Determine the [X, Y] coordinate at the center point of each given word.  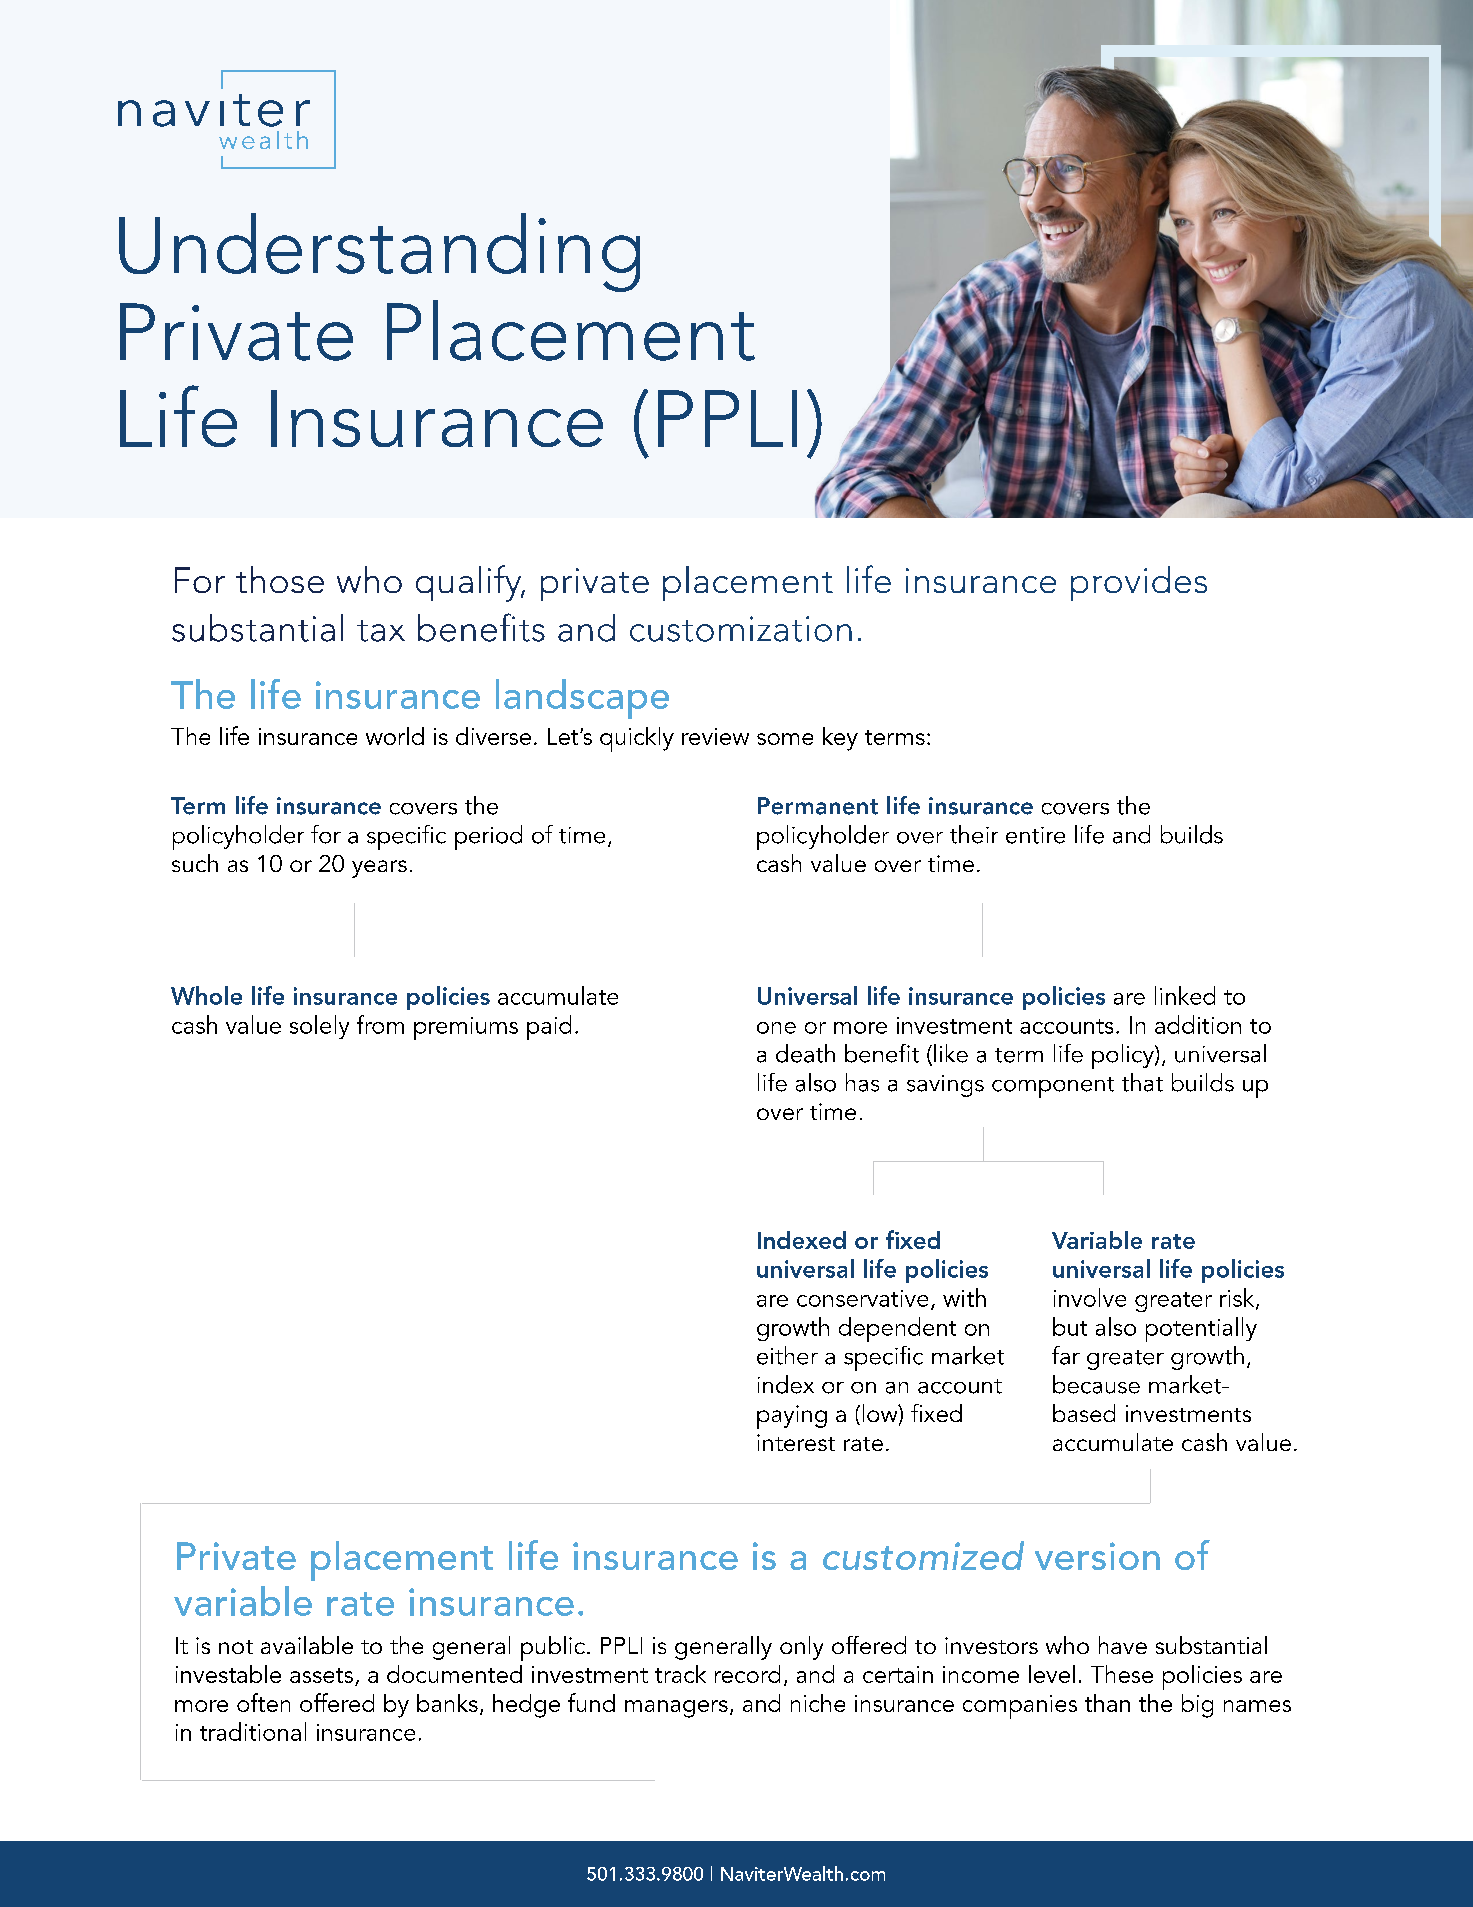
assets [323, 1677]
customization [741, 629]
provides [1139, 583]
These [1122, 1674]
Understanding [379, 252]
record [747, 1674]
